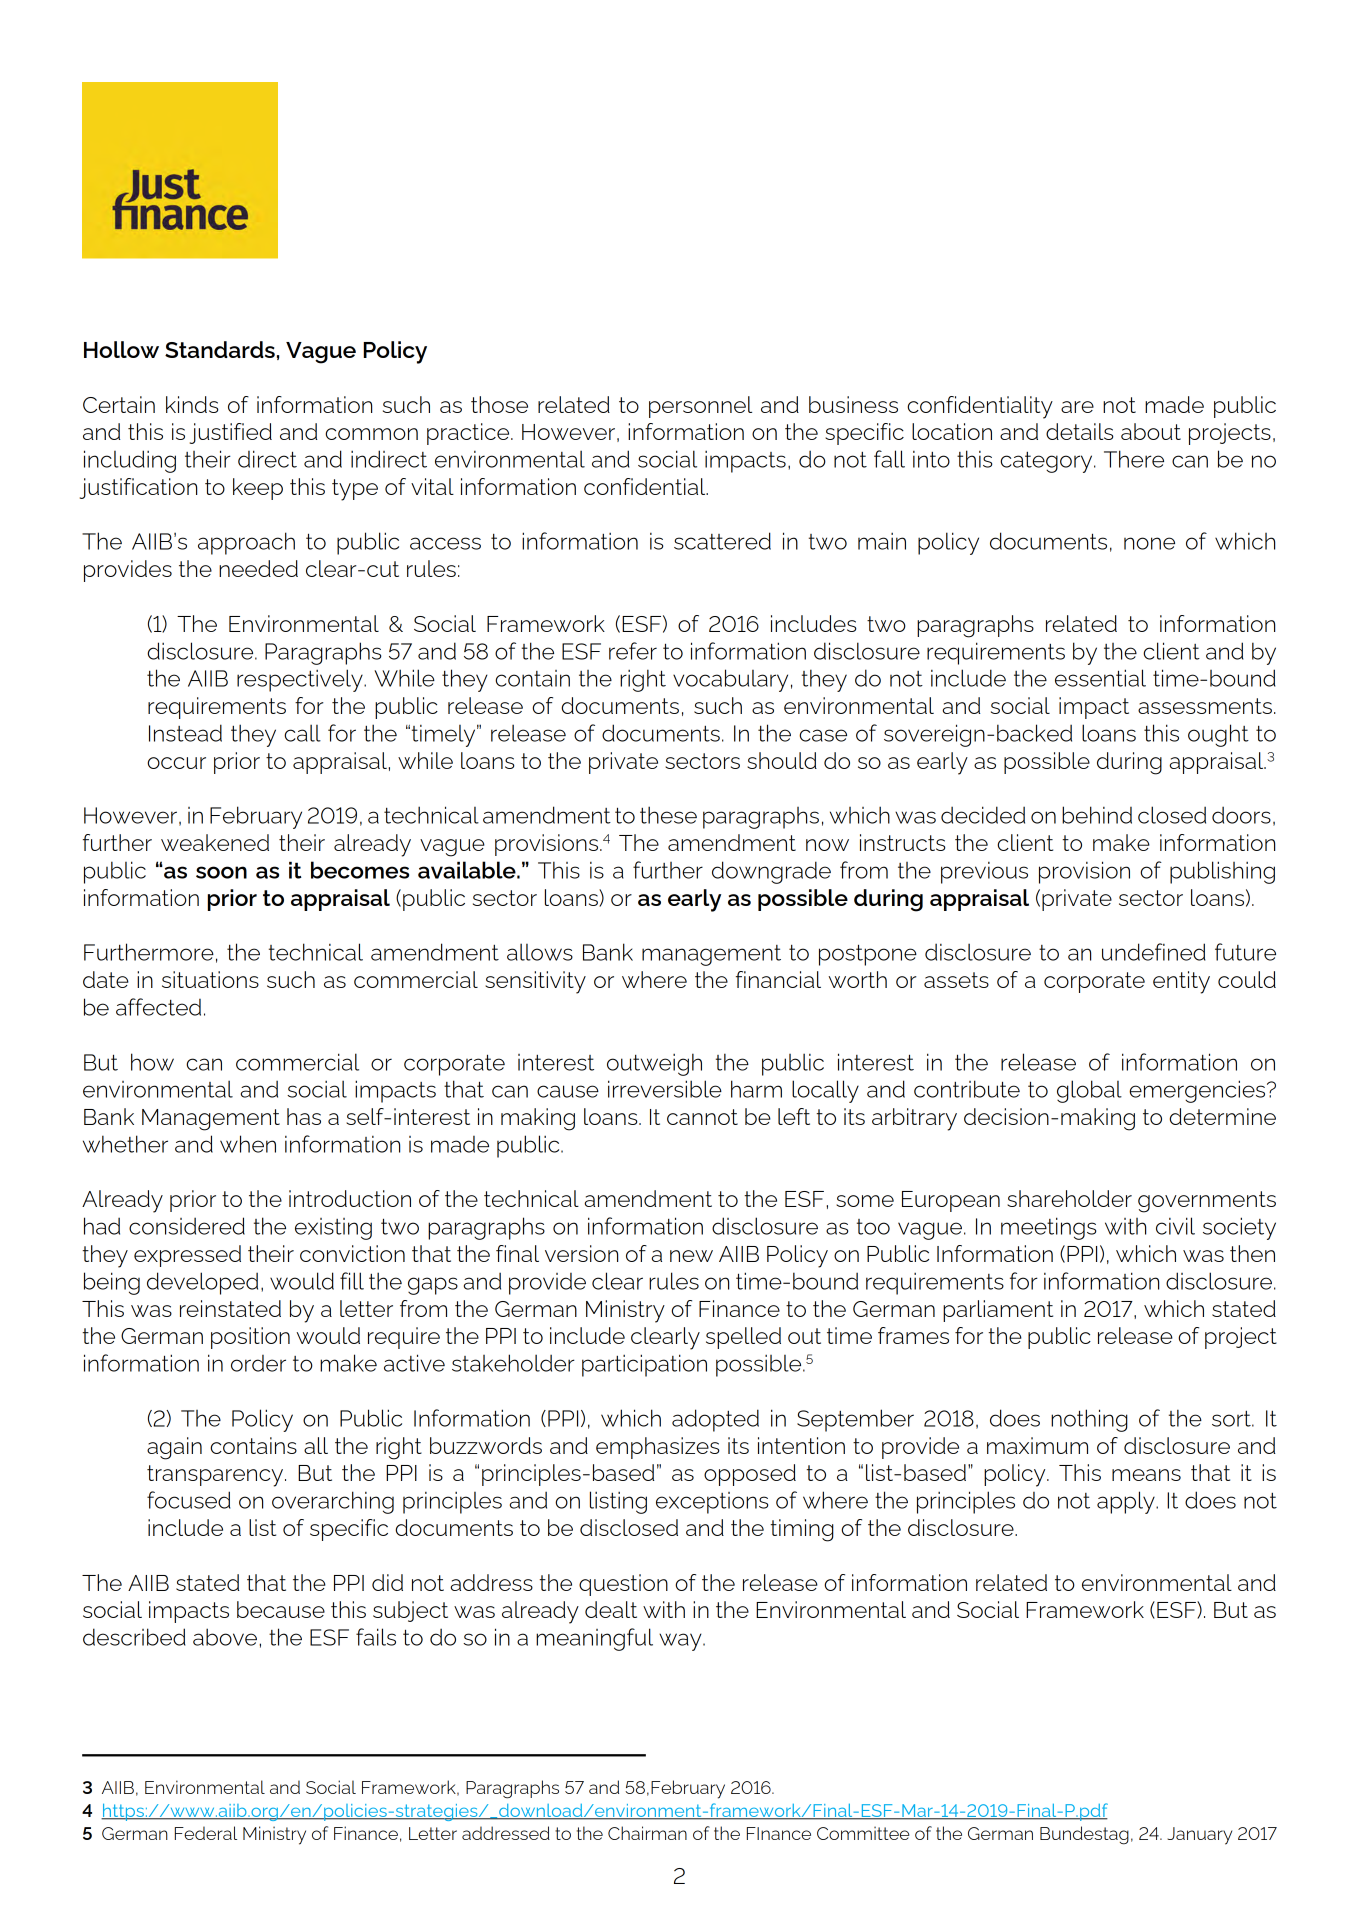 Image resolution: width=1359 pixels, height=1922 pixels. Describe the element at coordinates (998, 1311) in the image. I see `parliament` at that location.
